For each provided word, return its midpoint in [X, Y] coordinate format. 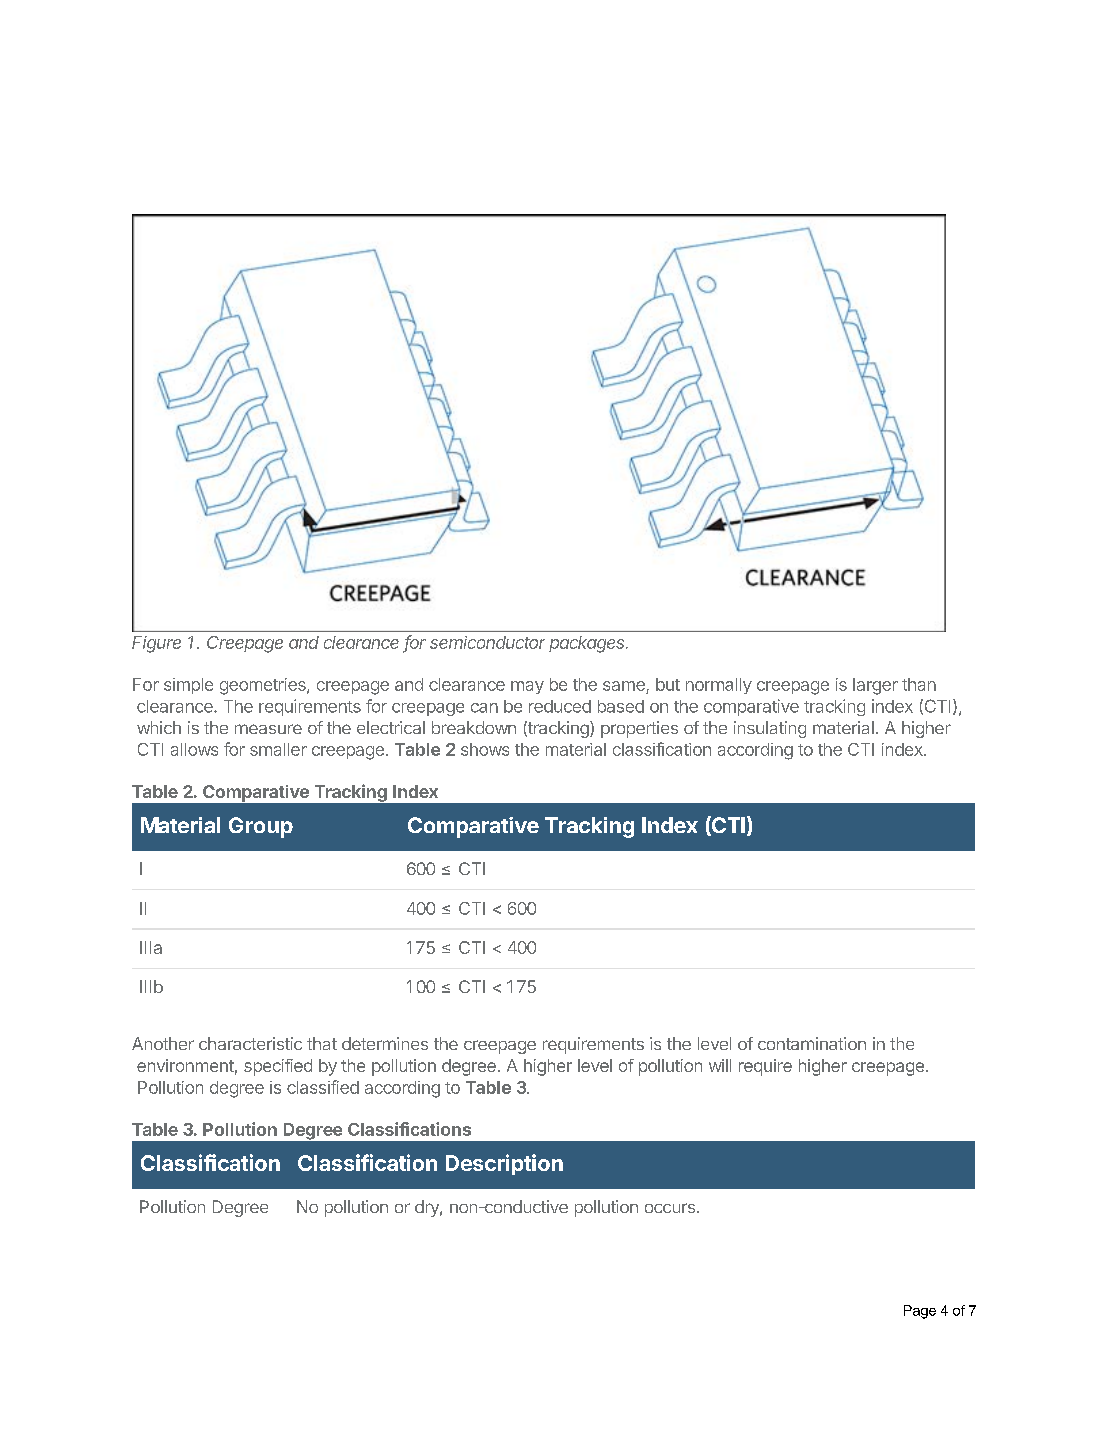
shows [485, 749]
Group [261, 827]
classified [323, 1087]
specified [278, 1067]
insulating [770, 729]
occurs [670, 1208]
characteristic [250, 1043]
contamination [812, 1043]
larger [875, 686]
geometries [264, 686]
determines [385, 1043]
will [720, 1065]
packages [588, 644]
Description [504, 1164]
